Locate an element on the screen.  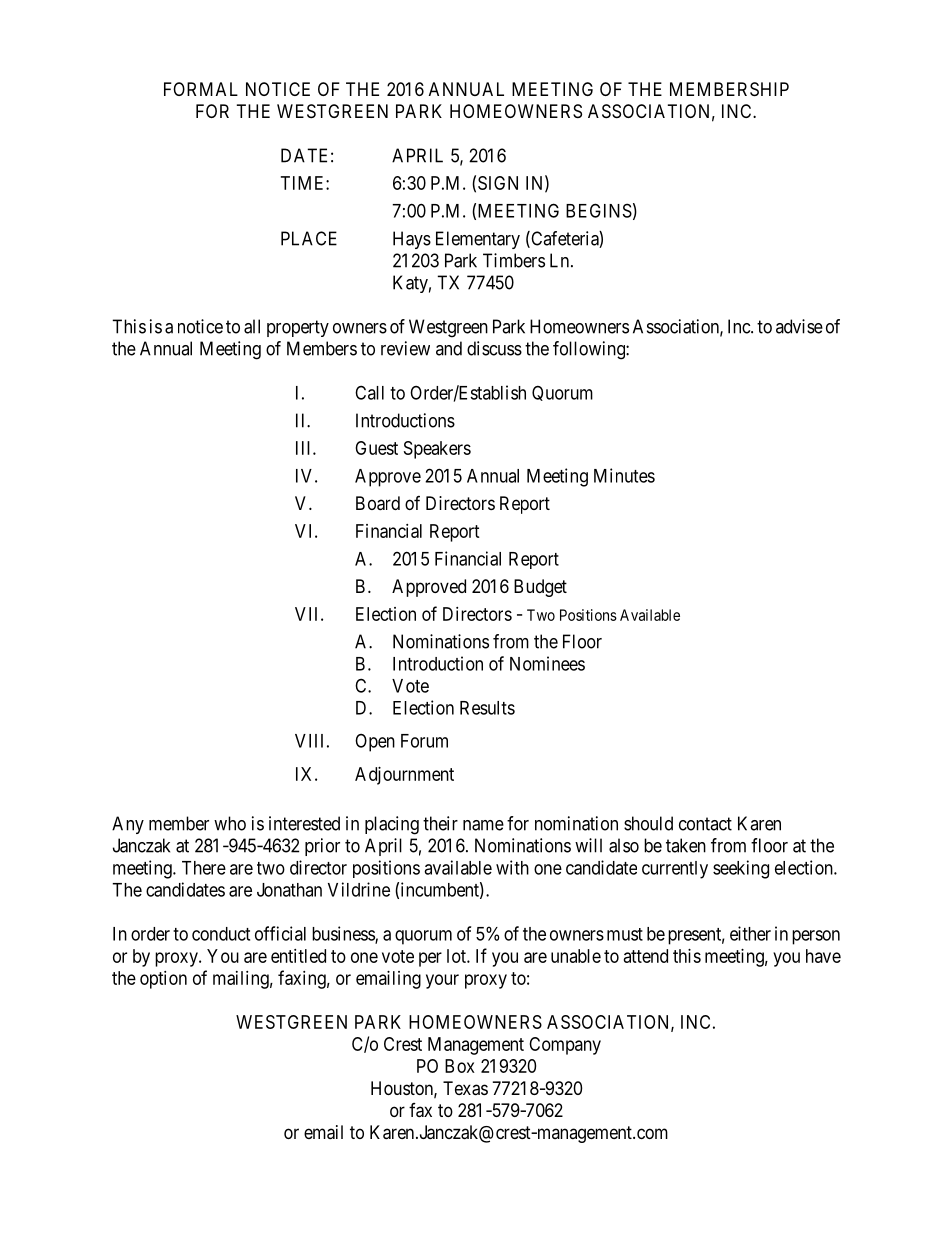
option is located at coordinates (163, 980).
